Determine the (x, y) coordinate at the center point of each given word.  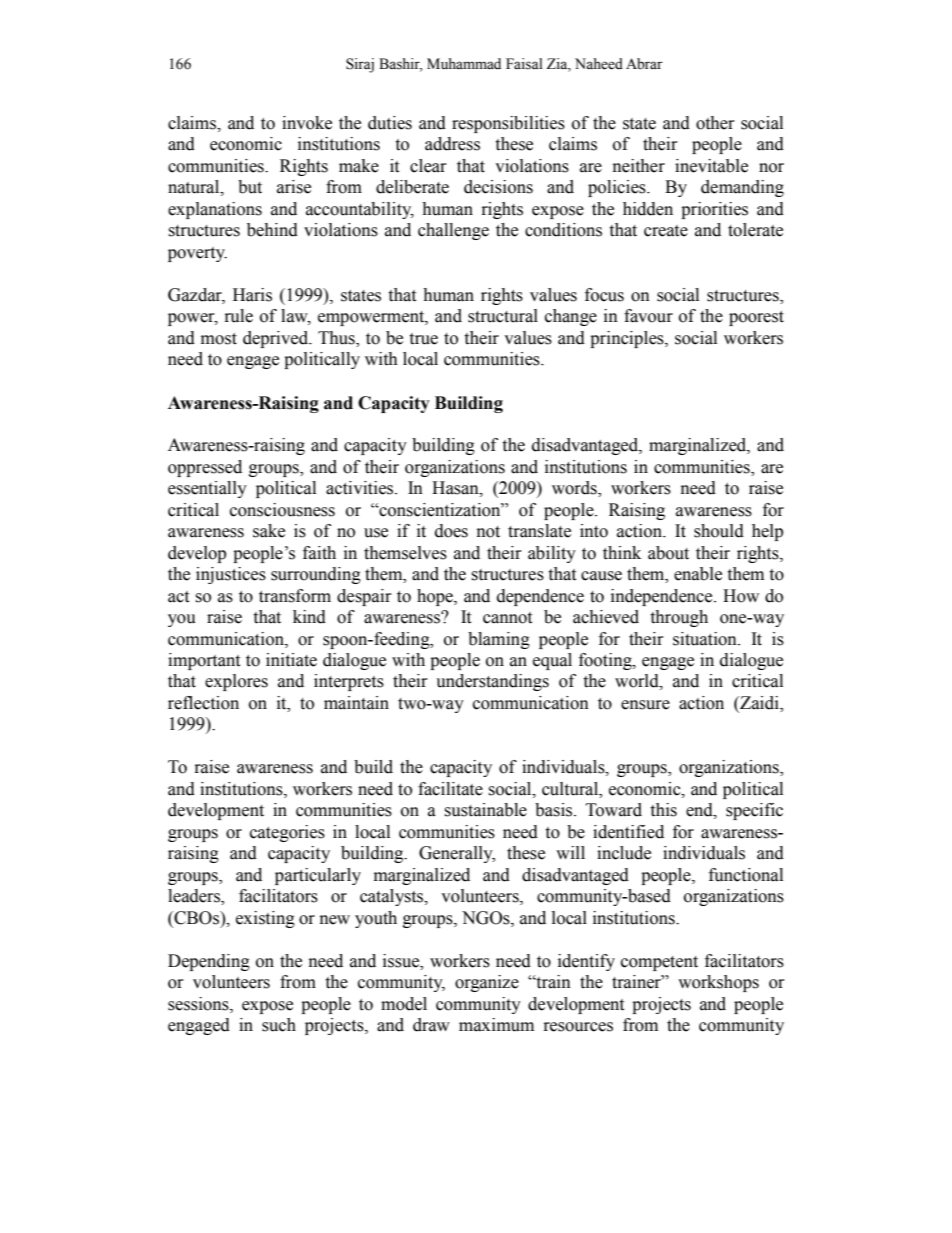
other (715, 123)
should (719, 531)
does (451, 531)
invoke (307, 123)
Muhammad (464, 64)
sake (269, 531)
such (279, 1025)
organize (487, 983)
